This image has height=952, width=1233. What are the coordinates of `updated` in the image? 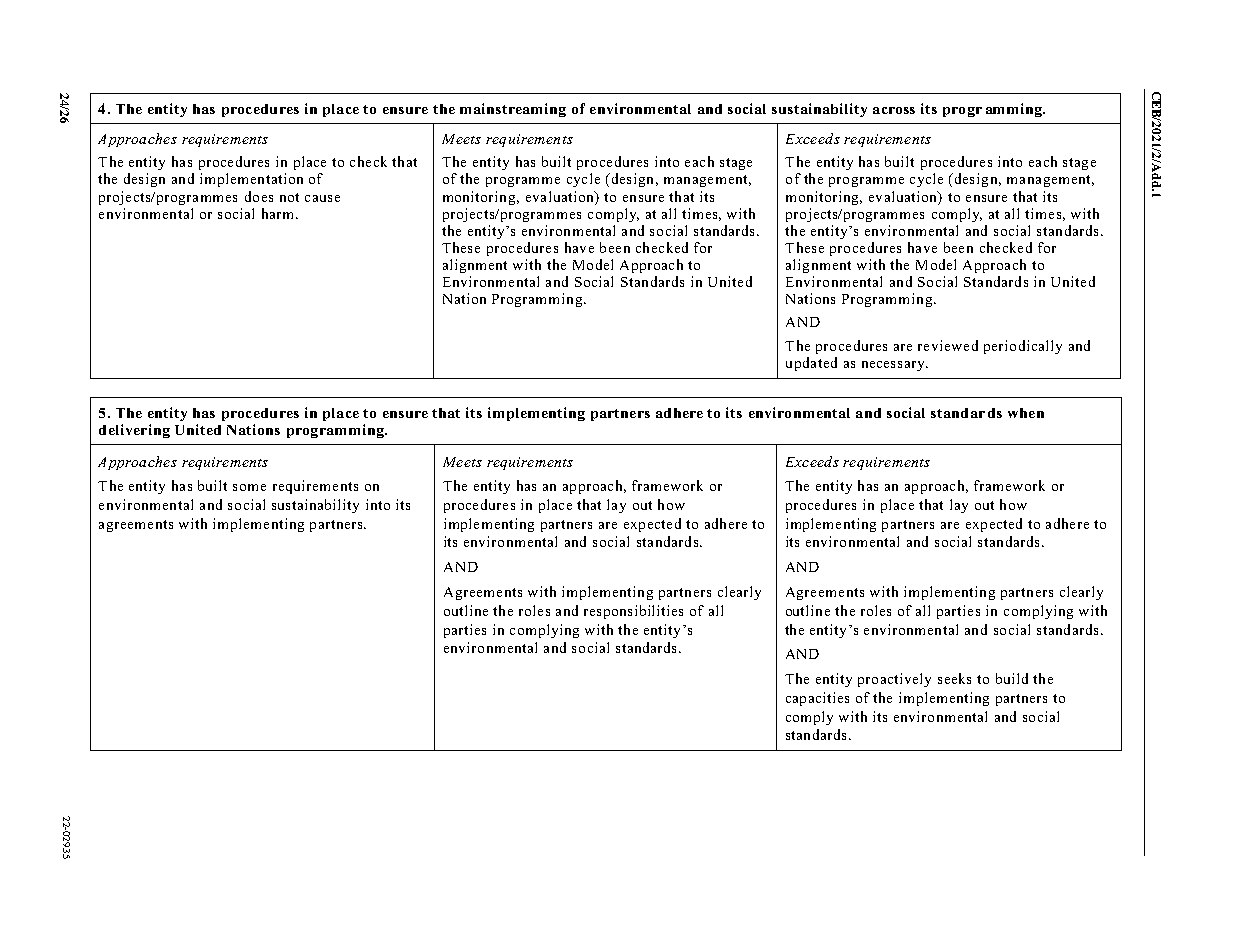 It's located at (811, 364).
